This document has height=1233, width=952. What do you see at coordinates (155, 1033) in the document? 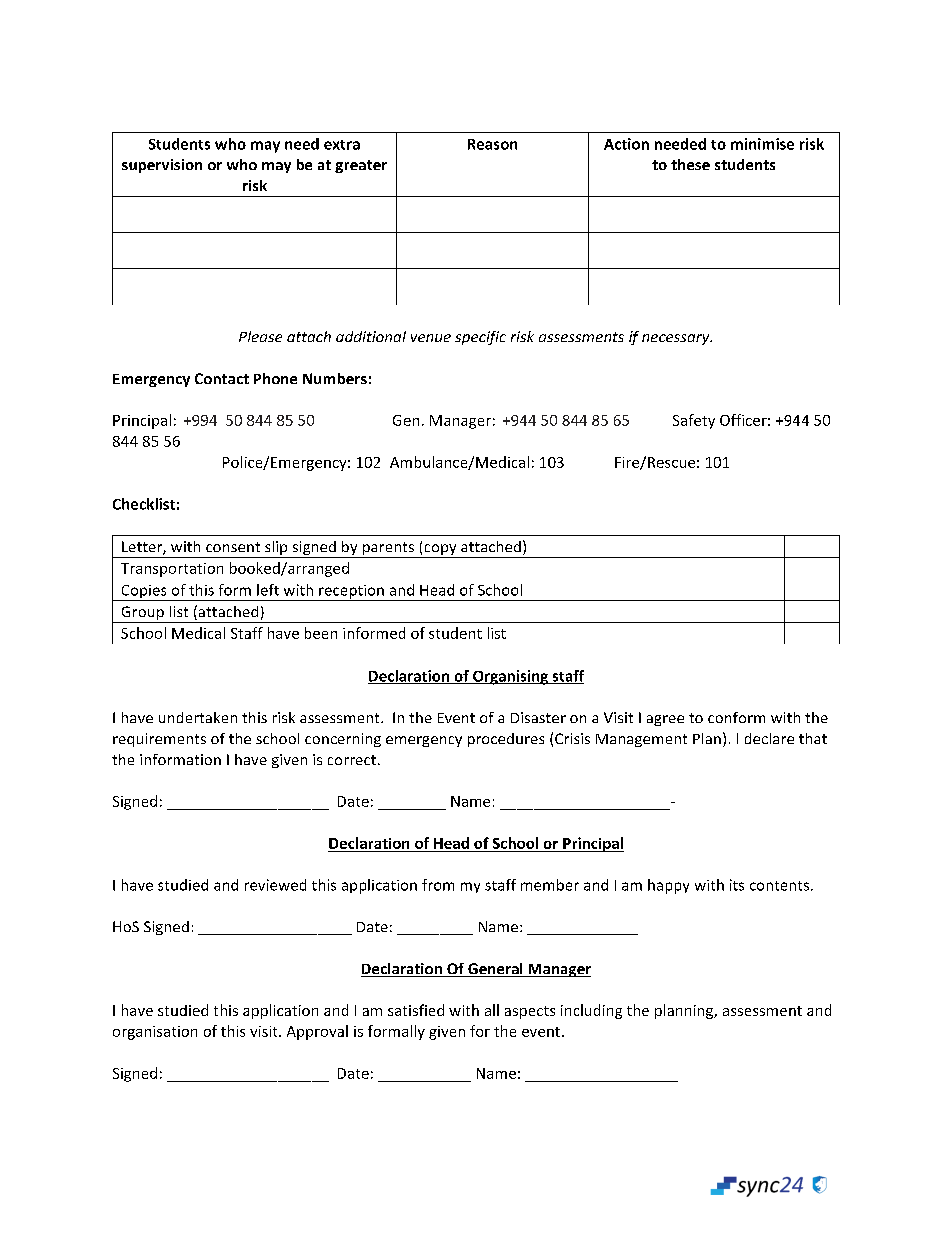
I see `organisation` at bounding box center [155, 1033].
